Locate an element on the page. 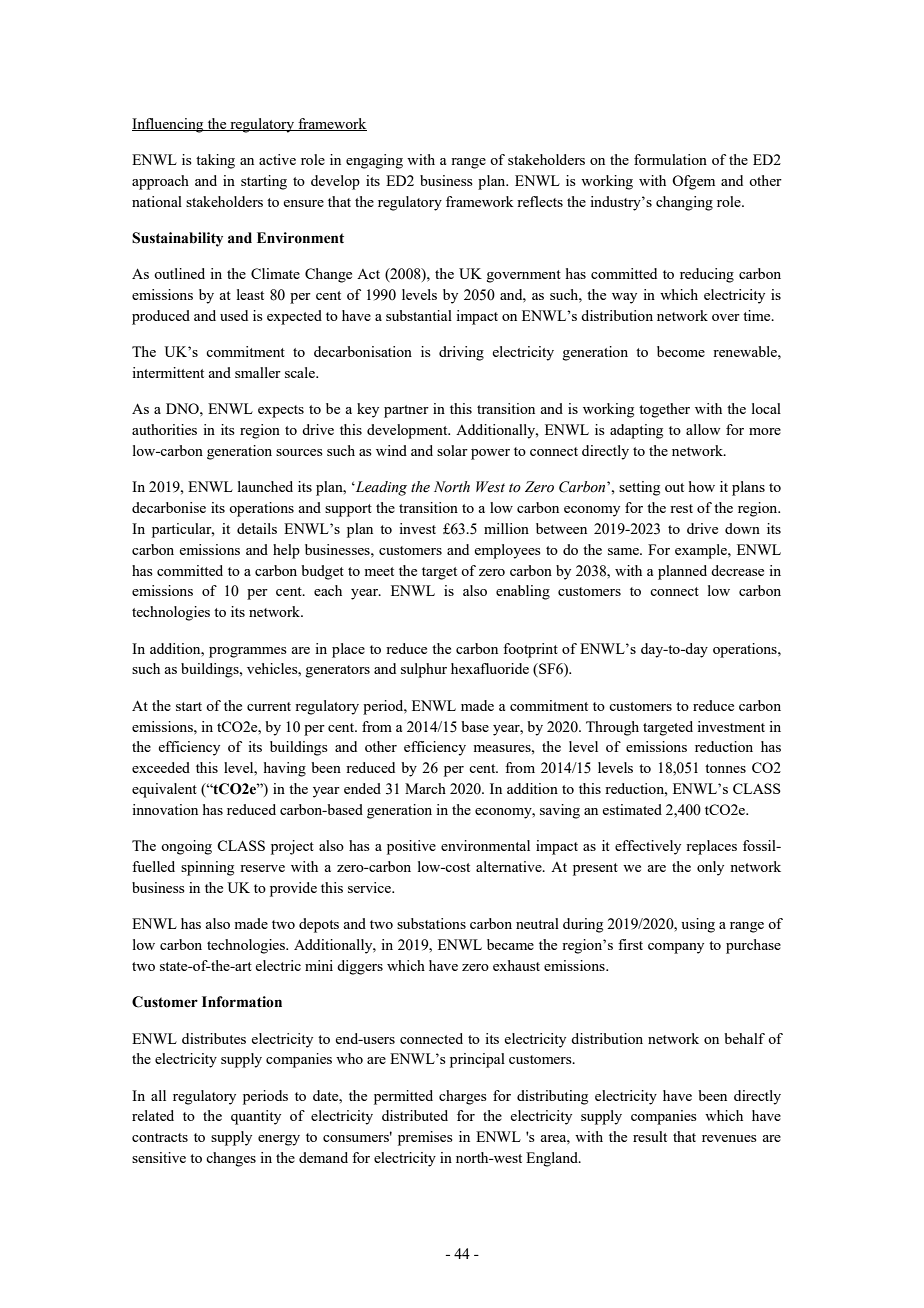  taking is located at coordinates (215, 161).
